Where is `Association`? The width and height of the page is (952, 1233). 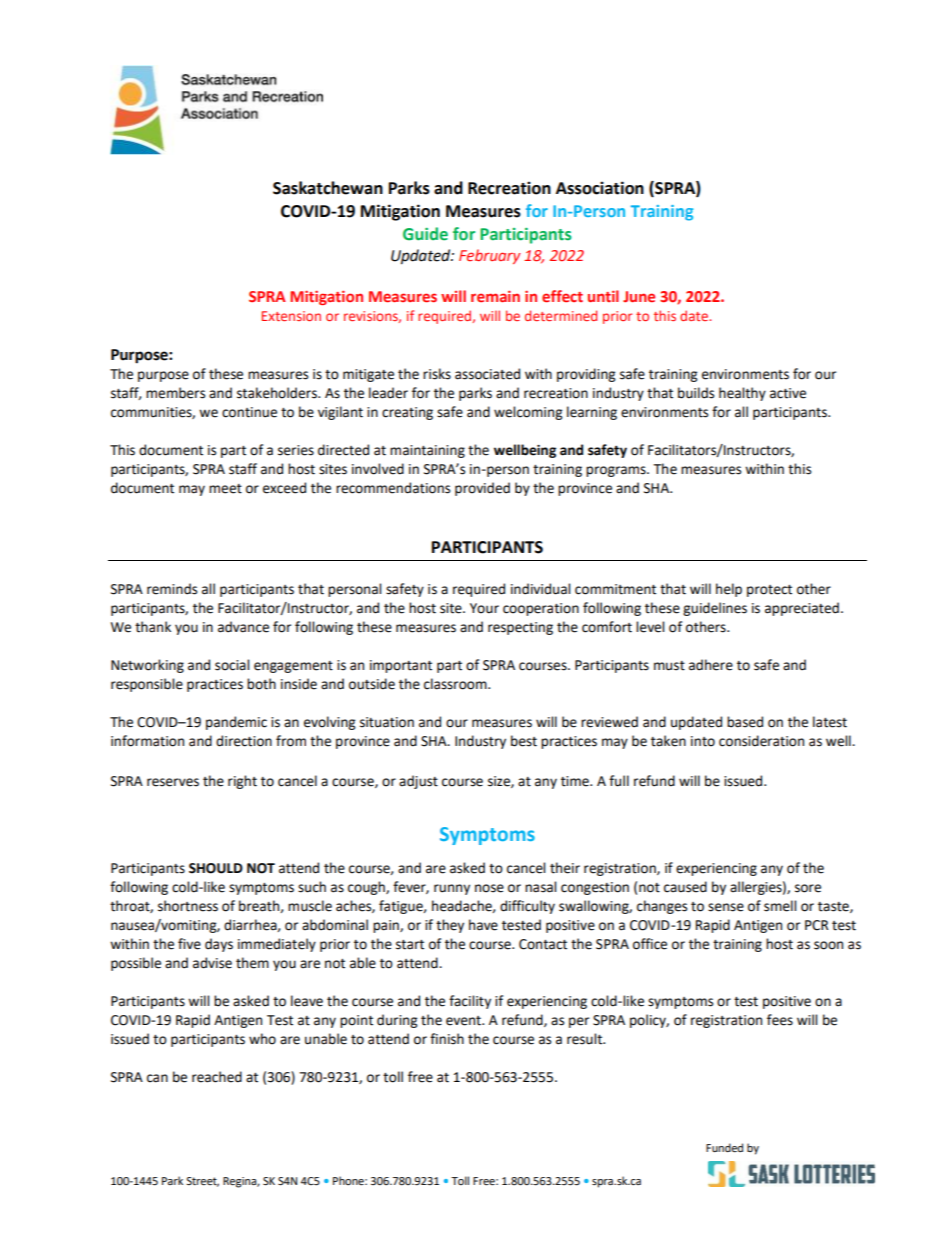
Association is located at coordinates (600, 188).
